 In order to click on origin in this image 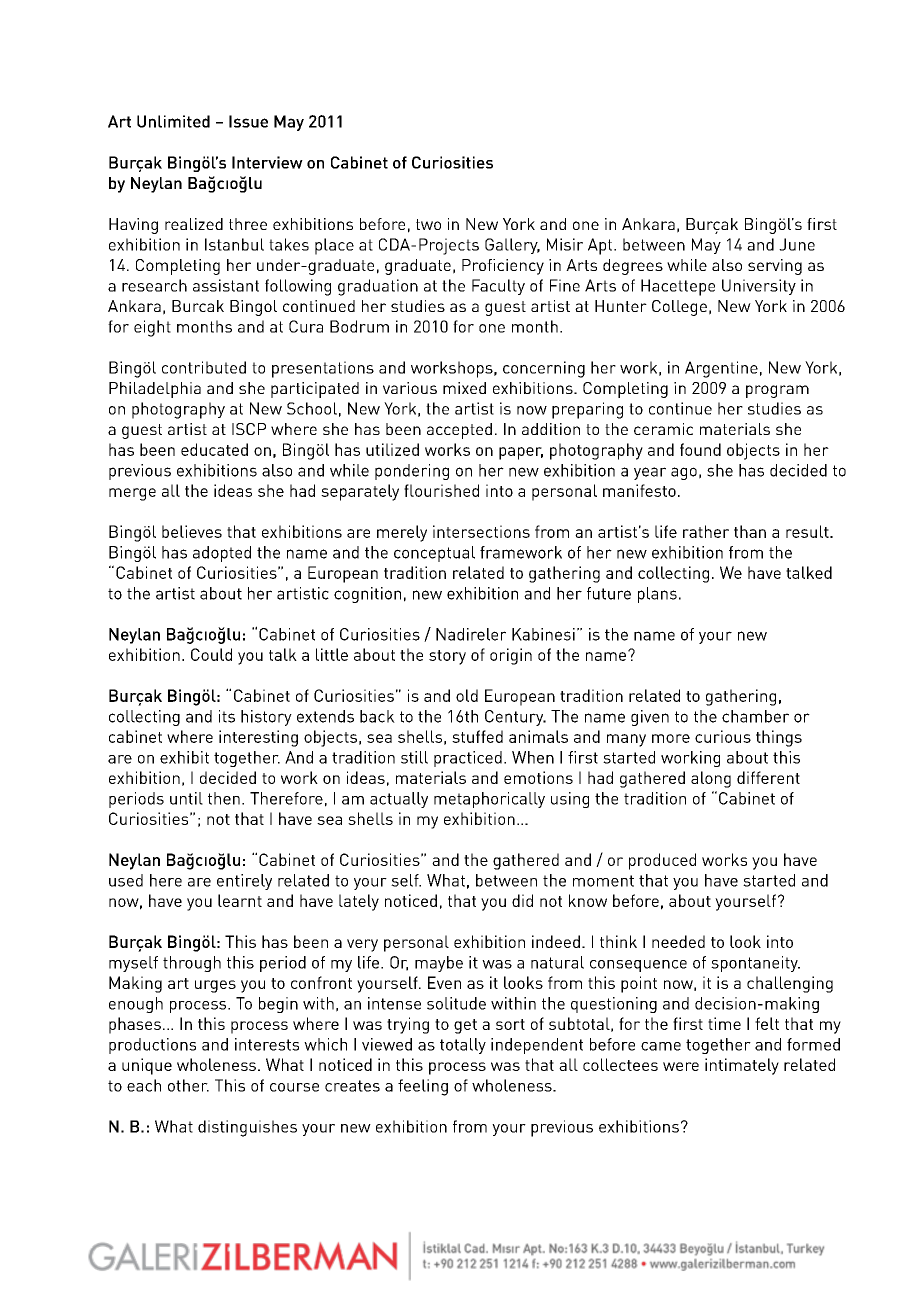, I will do `click(511, 656)`.
